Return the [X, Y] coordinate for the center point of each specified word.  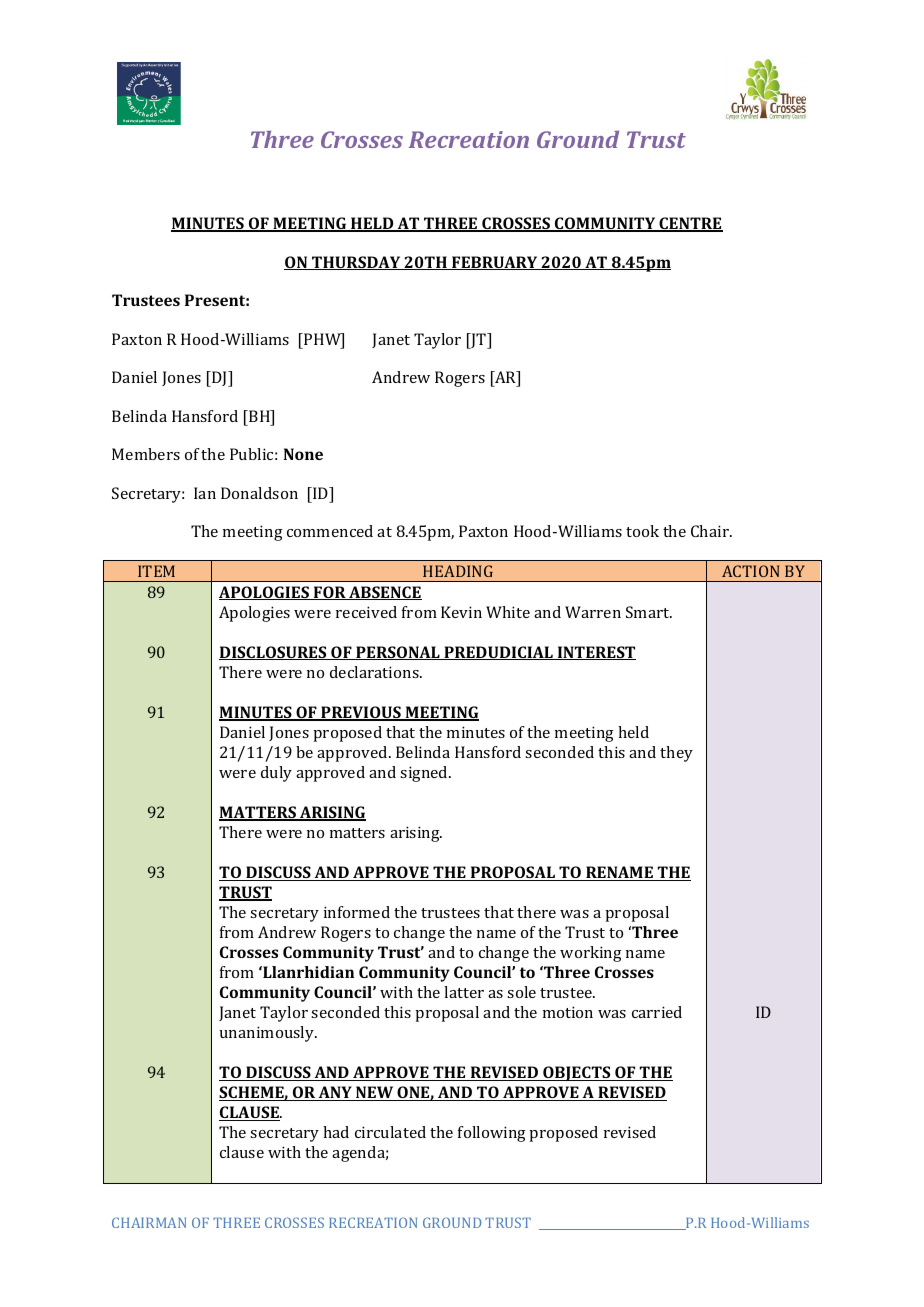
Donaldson [259, 493]
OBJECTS [577, 1073]
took [642, 531]
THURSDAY [356, 263]
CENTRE [690, 224]
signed [425, 774]
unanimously [268, 1034]
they [676, 754]
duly [276, 774]
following [492, 1134]
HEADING [458, 571]
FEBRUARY [495, 263]
